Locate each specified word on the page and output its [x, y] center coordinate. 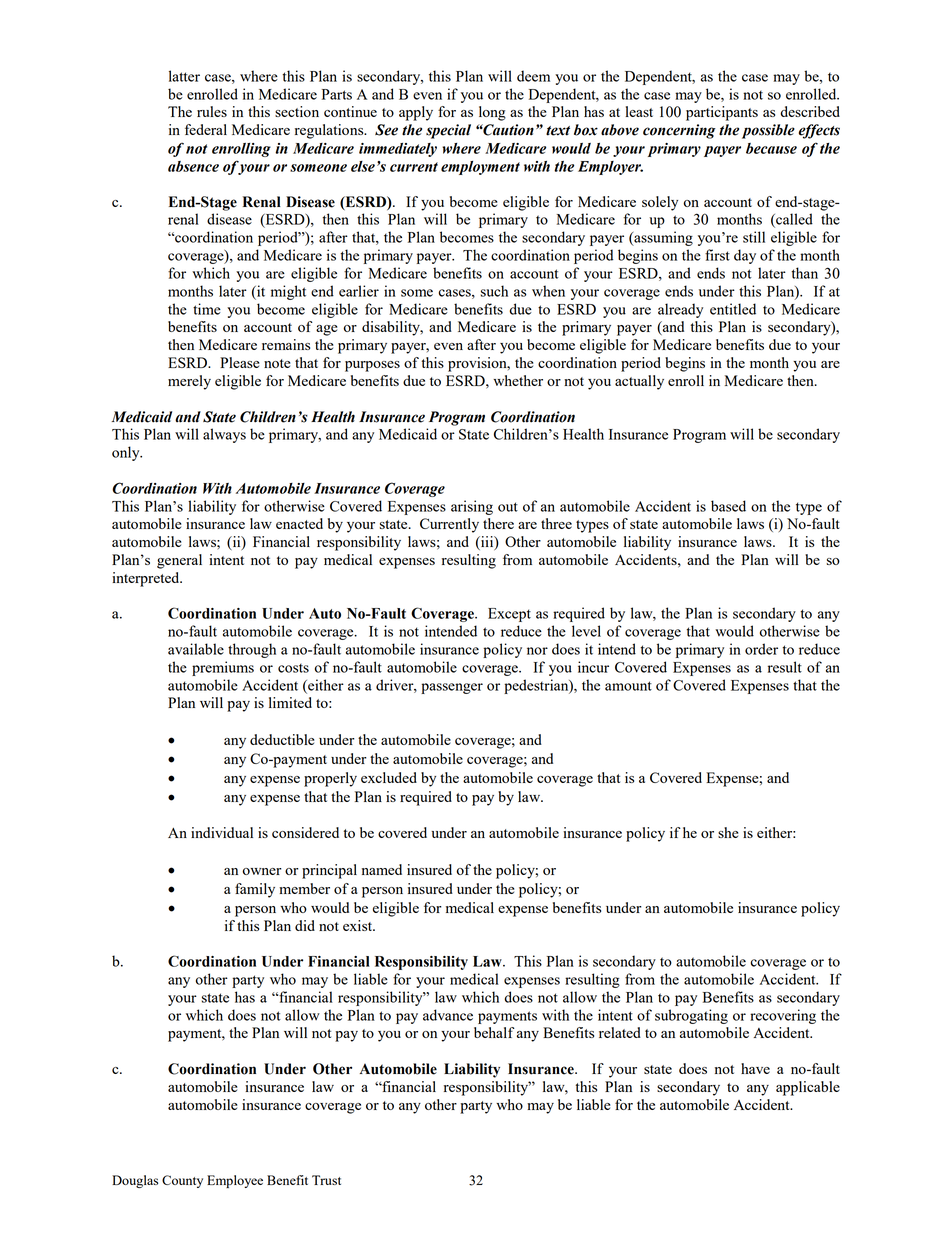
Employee [235, 1181]
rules [212, 111]
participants [722, 113]
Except [509, 615]
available [196, 649]
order [761, 649]
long [492, 113]
